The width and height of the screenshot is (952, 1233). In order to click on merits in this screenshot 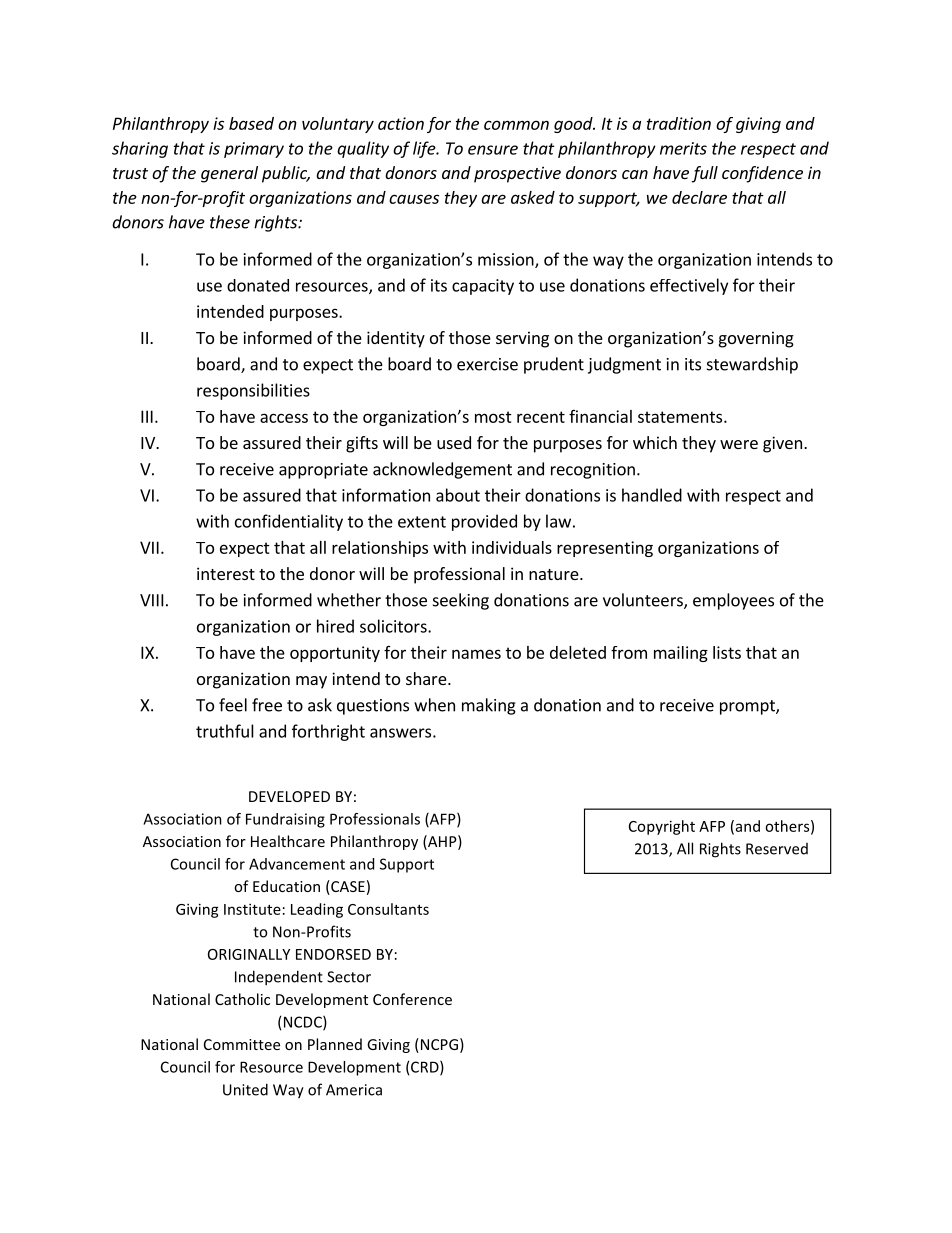, I will do `click(683, 148)`.
